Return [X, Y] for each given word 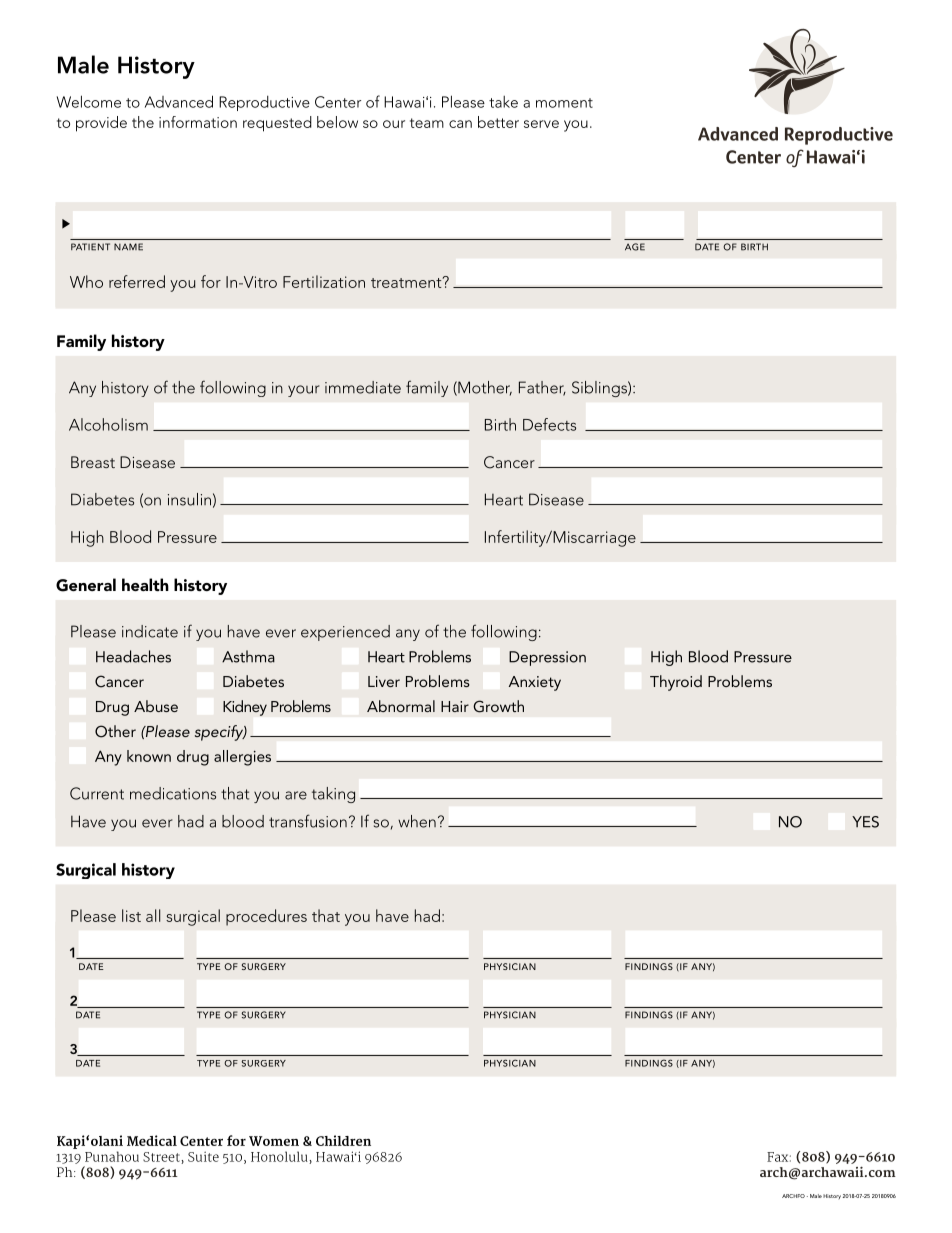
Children [343, 1140]
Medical [152, 1140]
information [198, 122]
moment [564, 103]
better [498, 122]
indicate [150, 631]
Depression [547, 658]
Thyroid [676, 683]
